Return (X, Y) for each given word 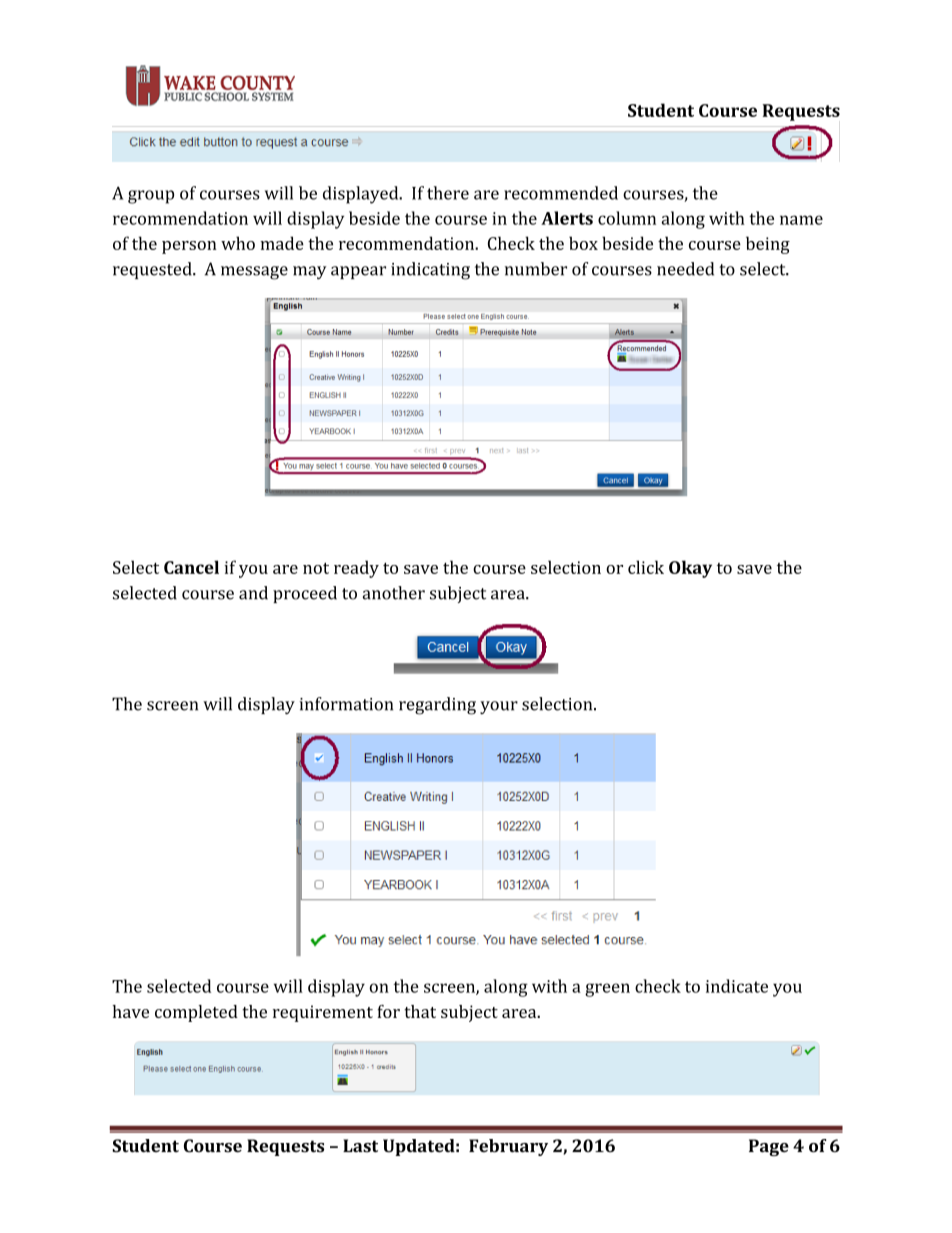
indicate (737, 986)
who (238, 243)
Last (360, 1146)
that (420, 1011)
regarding (437, 706)
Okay (690, 569)
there (448, 193)
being (768, 245)
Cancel (191, 567)
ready (356, 569)
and (253, 593)
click (646, 567)
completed (196, 1013)
